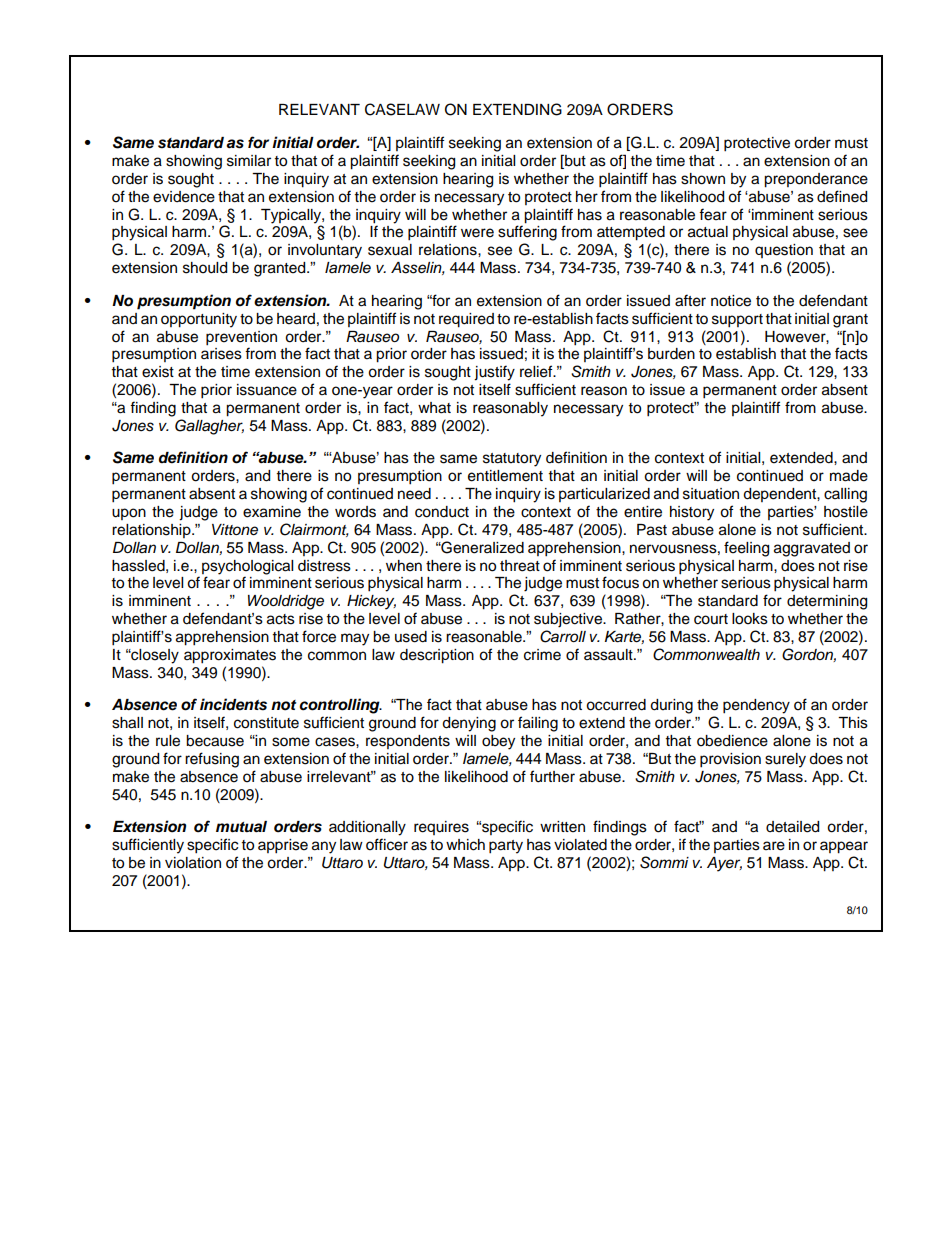  What do you see at coordinates (402, 109) in the document?
I see `CASELAW` at bounding box center [402, 109].
